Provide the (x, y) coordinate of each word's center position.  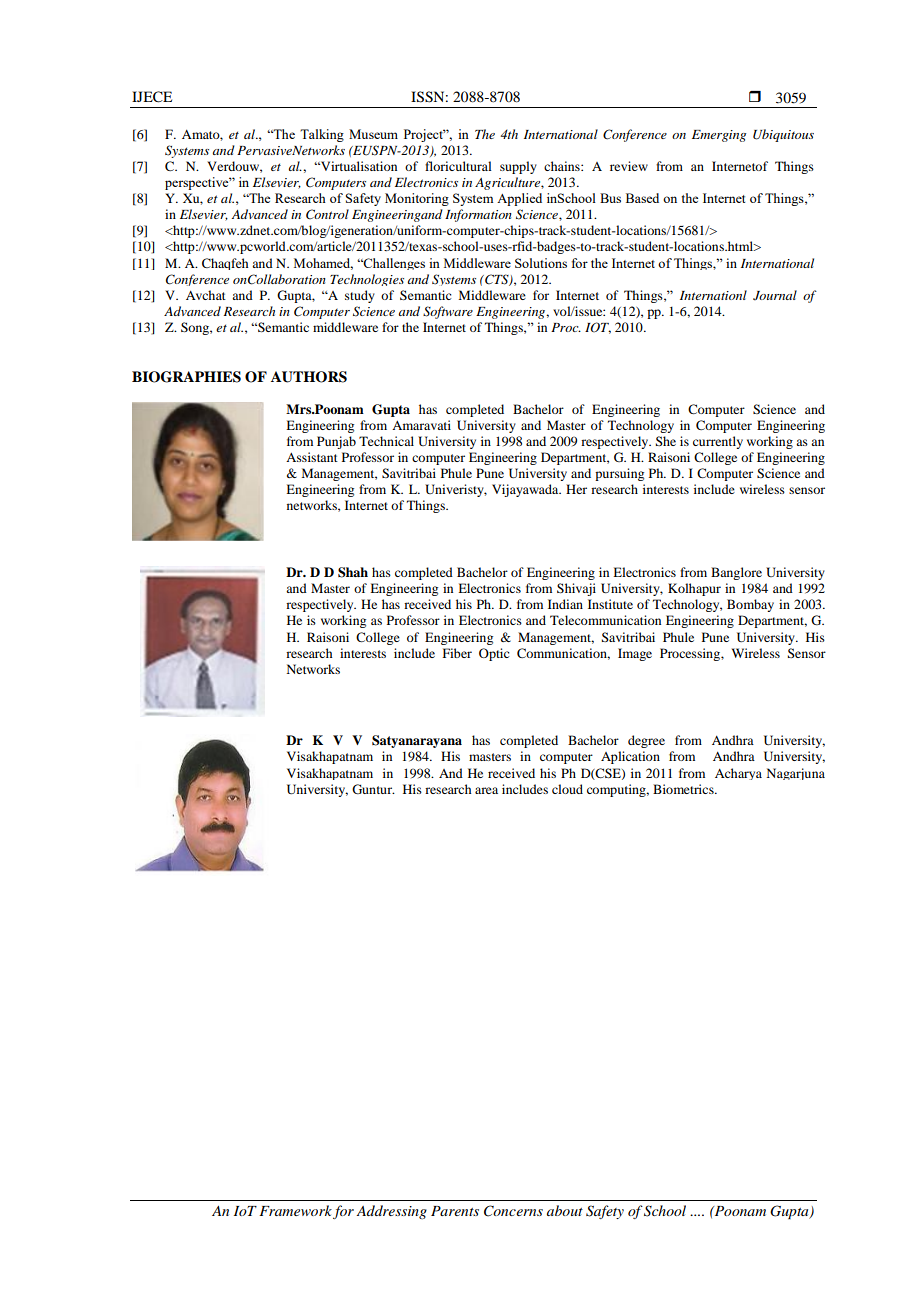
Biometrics (684, 789)
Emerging (719, 136)
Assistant (312, 457)
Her (576, 489)
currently (718, 442)
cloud (567, 789)
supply (518, 167)
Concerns (513, 1211)
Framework (295, 1210)
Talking (322, 135)
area (486, 790)
